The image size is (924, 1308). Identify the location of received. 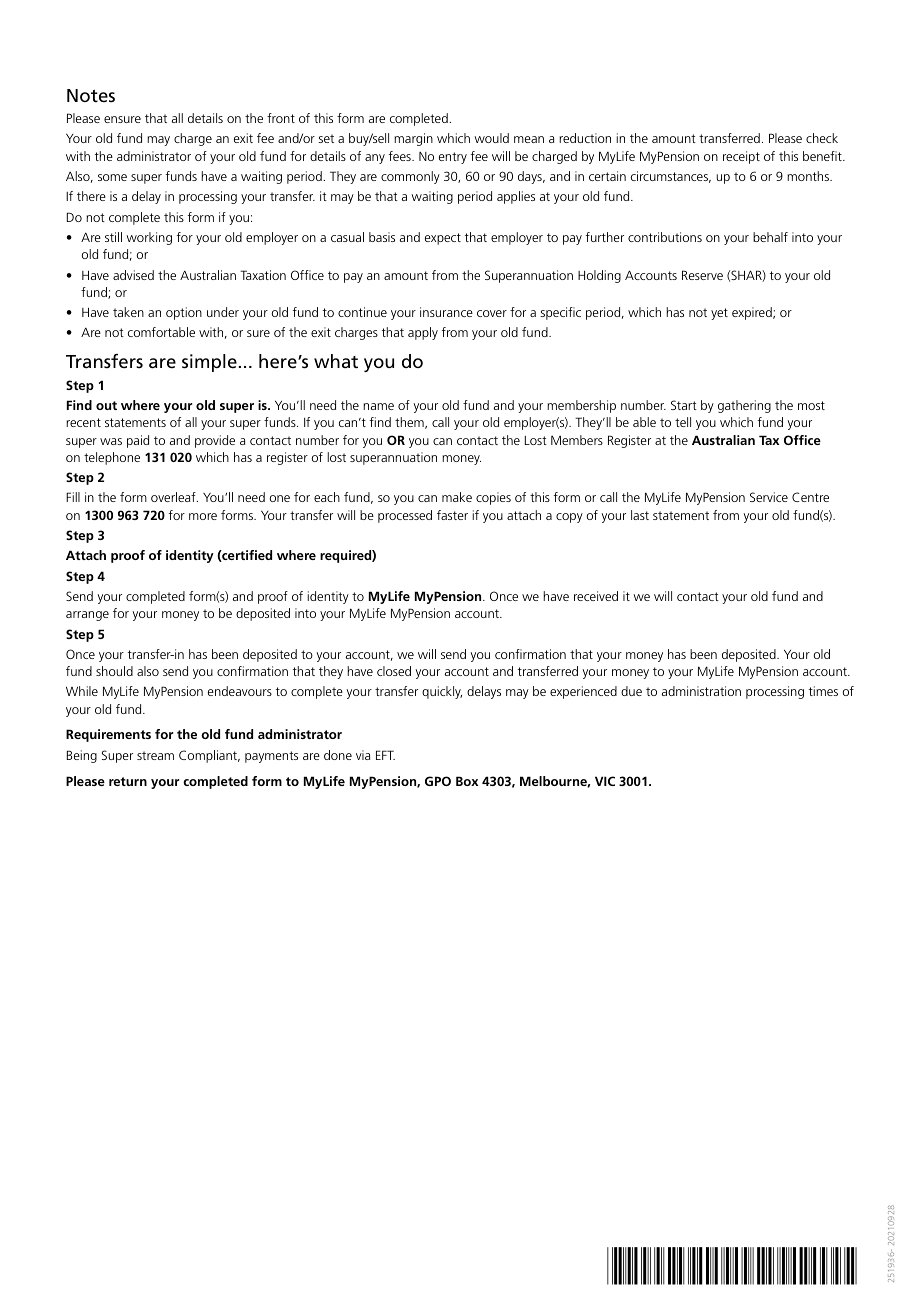
(596, 596).
